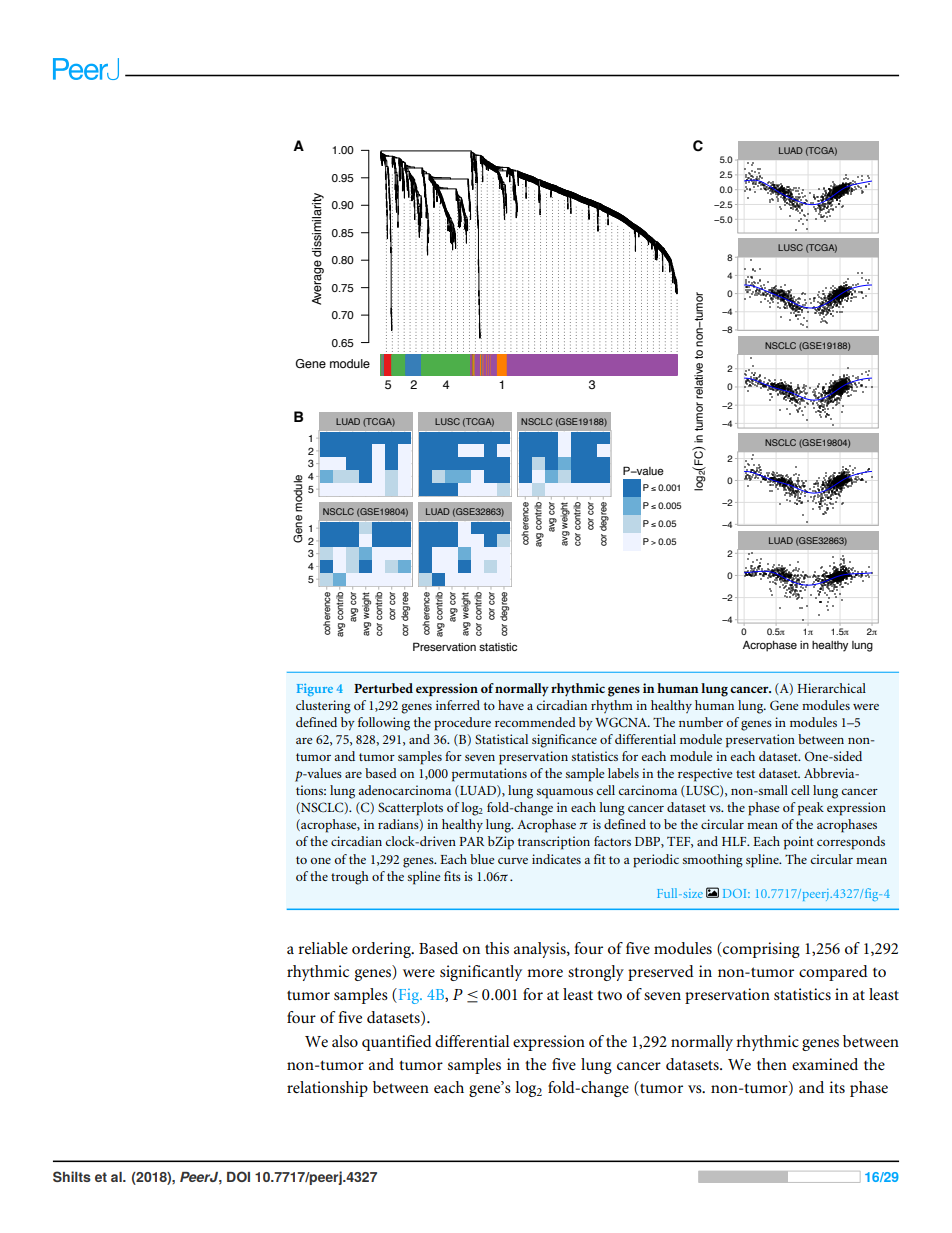  What do you see at coordinates (384, 724) in the screenshot?
I see `following` at bounding box center [384, 724].
